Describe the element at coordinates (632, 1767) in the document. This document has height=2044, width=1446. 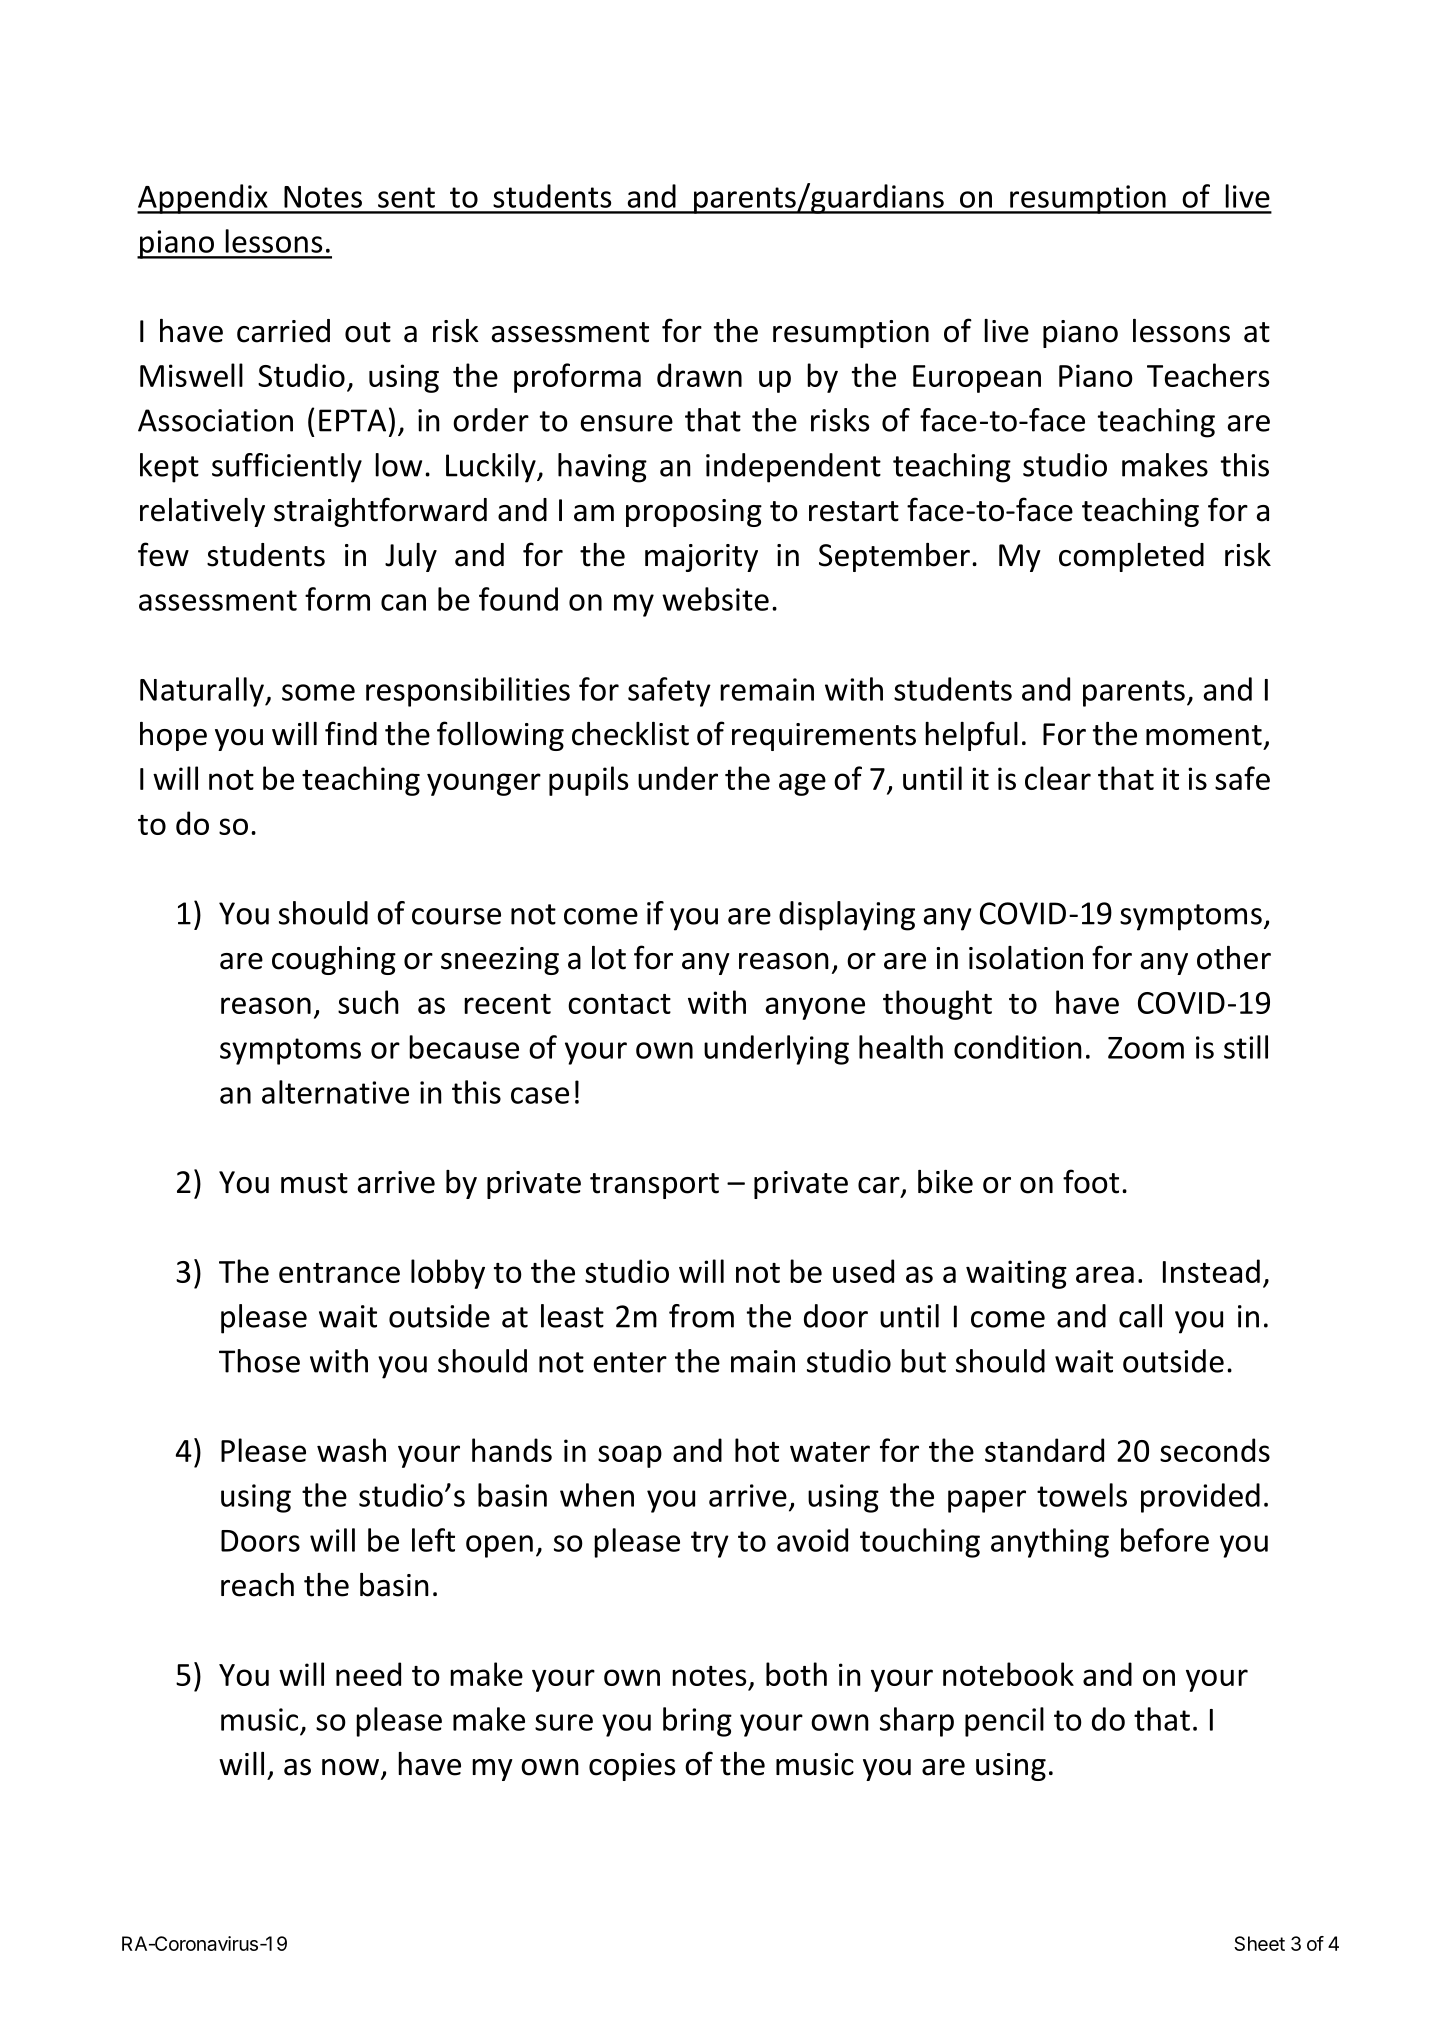
I see `copies` at that location.
